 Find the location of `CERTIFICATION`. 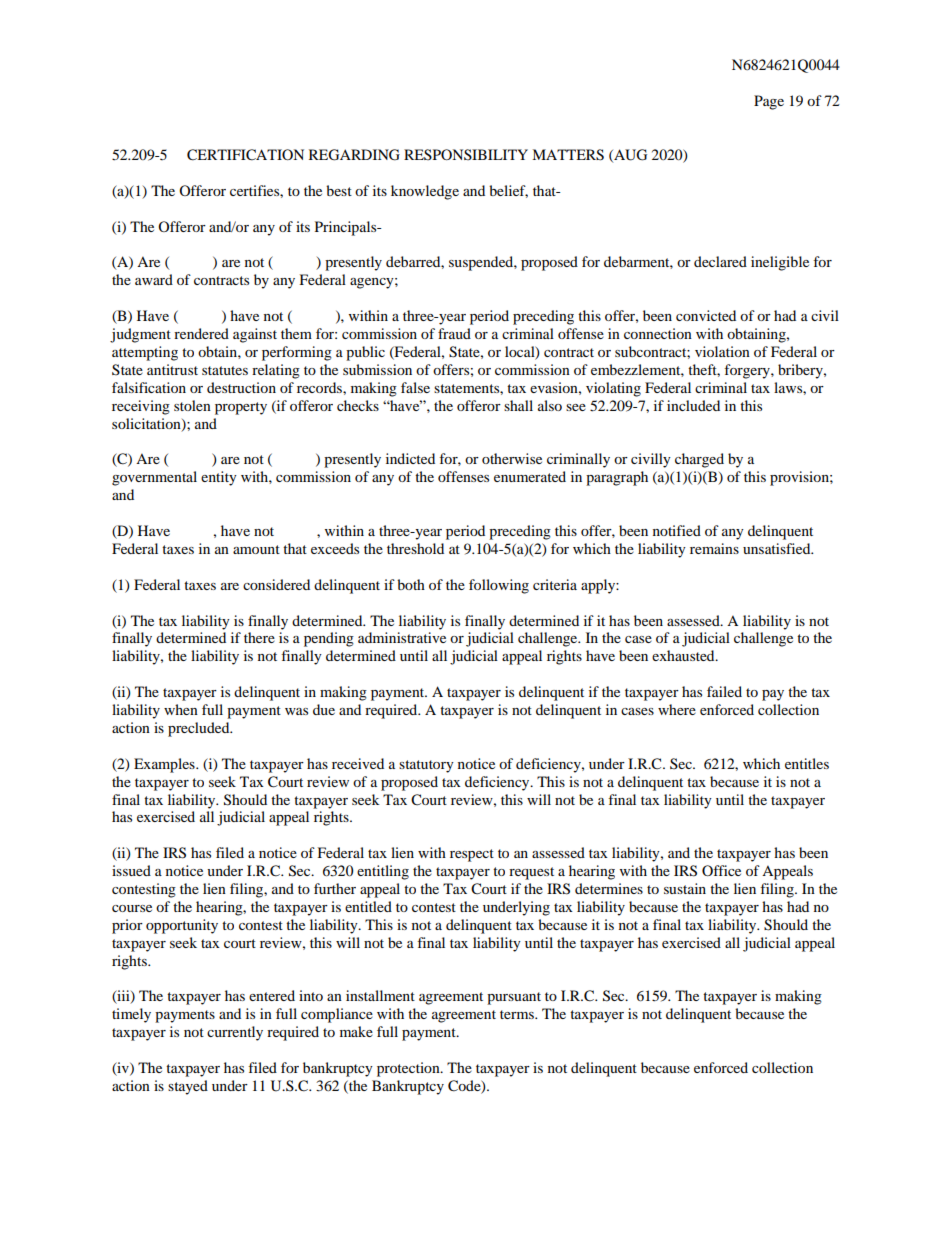

CERTIFICATION is located at coordinates (245, 155).
